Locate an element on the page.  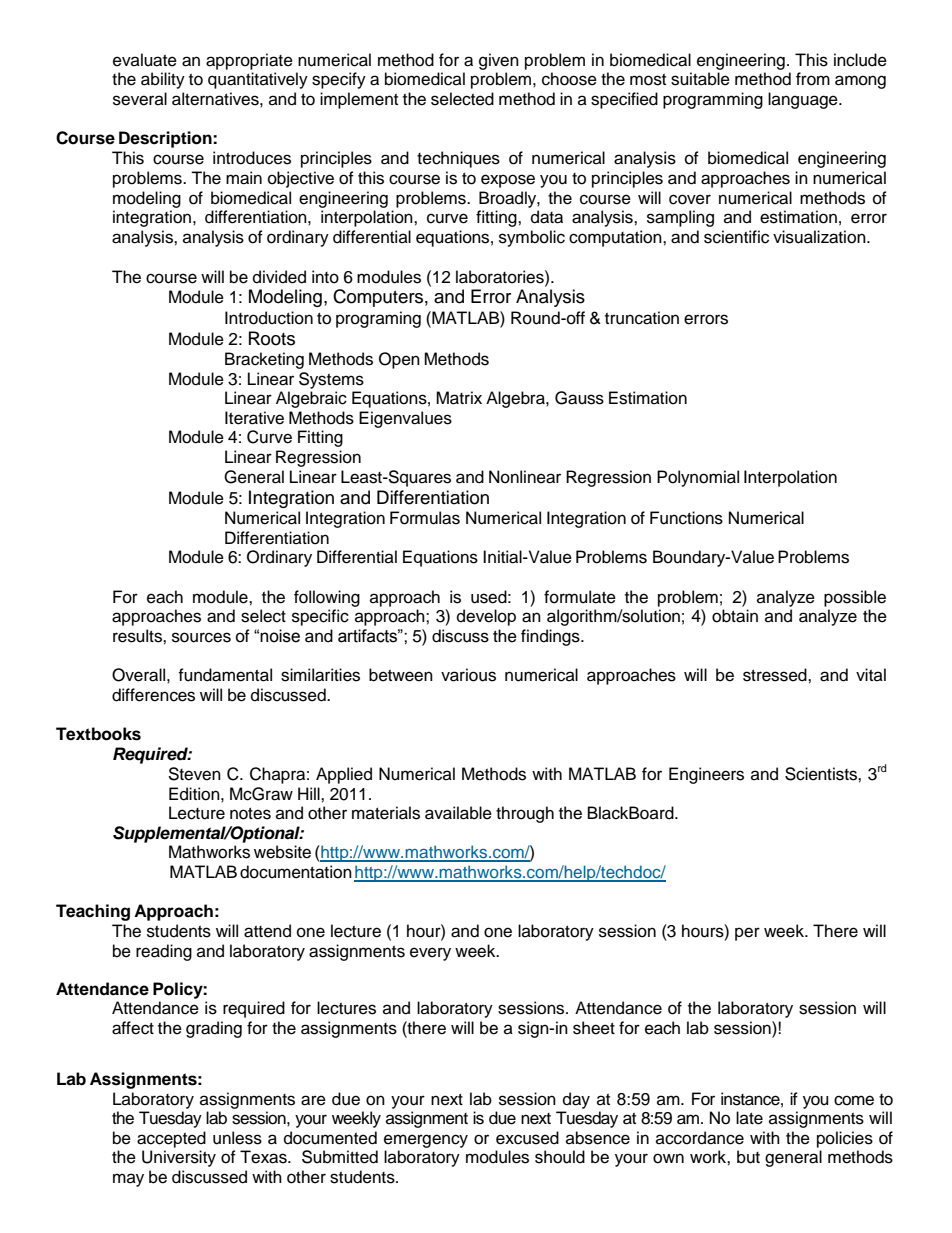
Iterative is located at coordinates (254, 418).
